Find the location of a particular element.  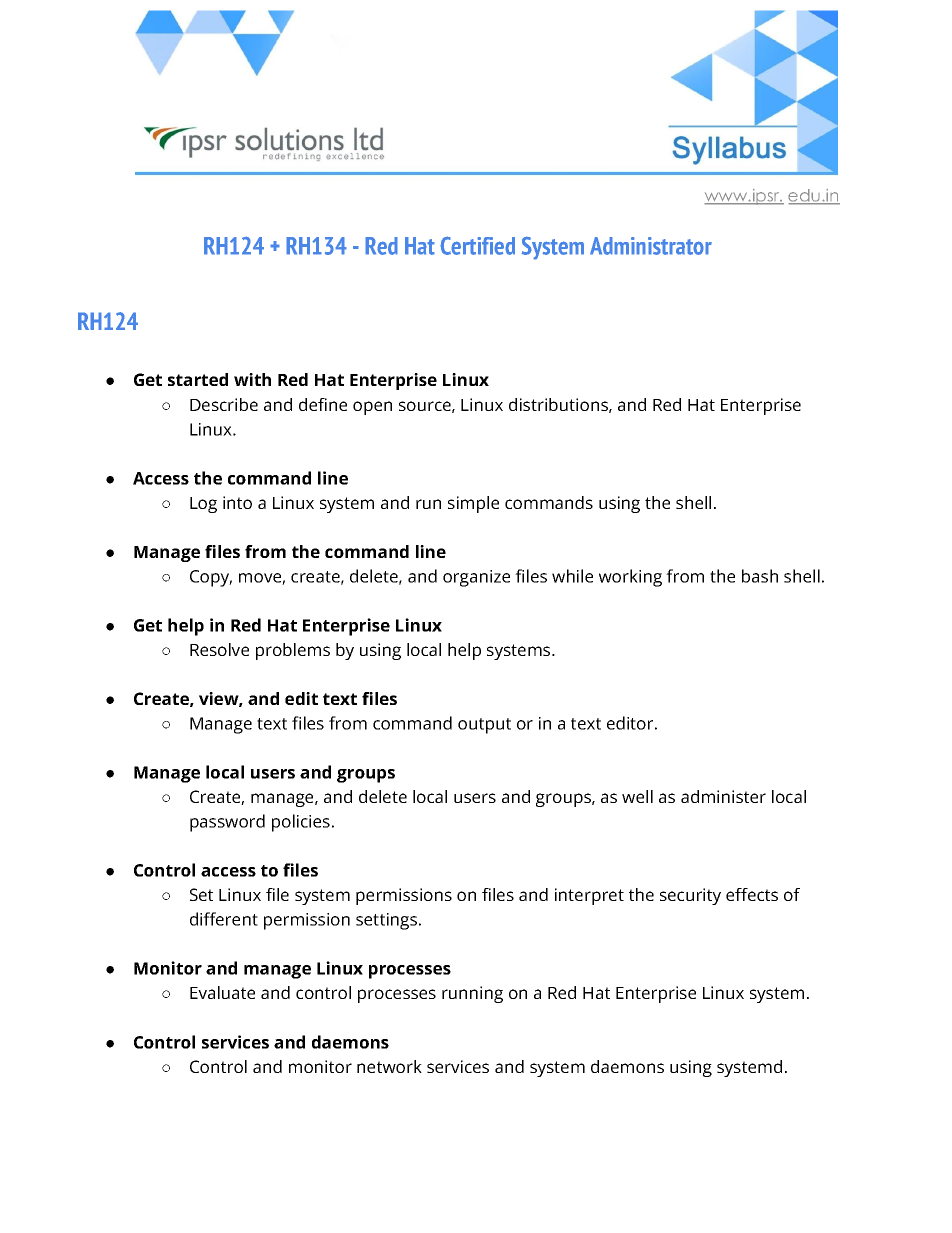

running is located at coordinates (472, 994).
